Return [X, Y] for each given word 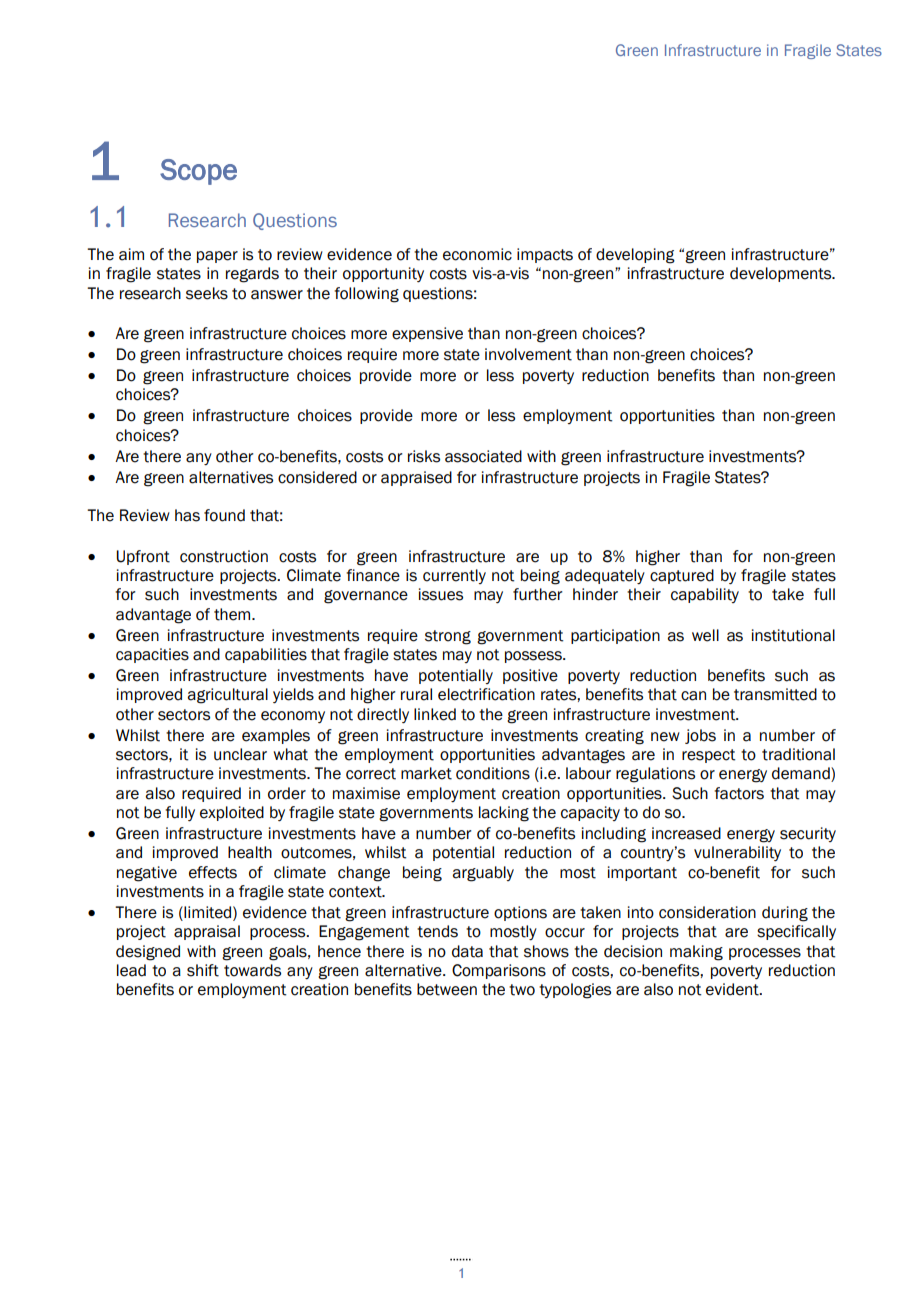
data [467, 951]
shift [203, 970]
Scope [198, 172]
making [696, 953]
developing [635, 256]
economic [477, 254]
